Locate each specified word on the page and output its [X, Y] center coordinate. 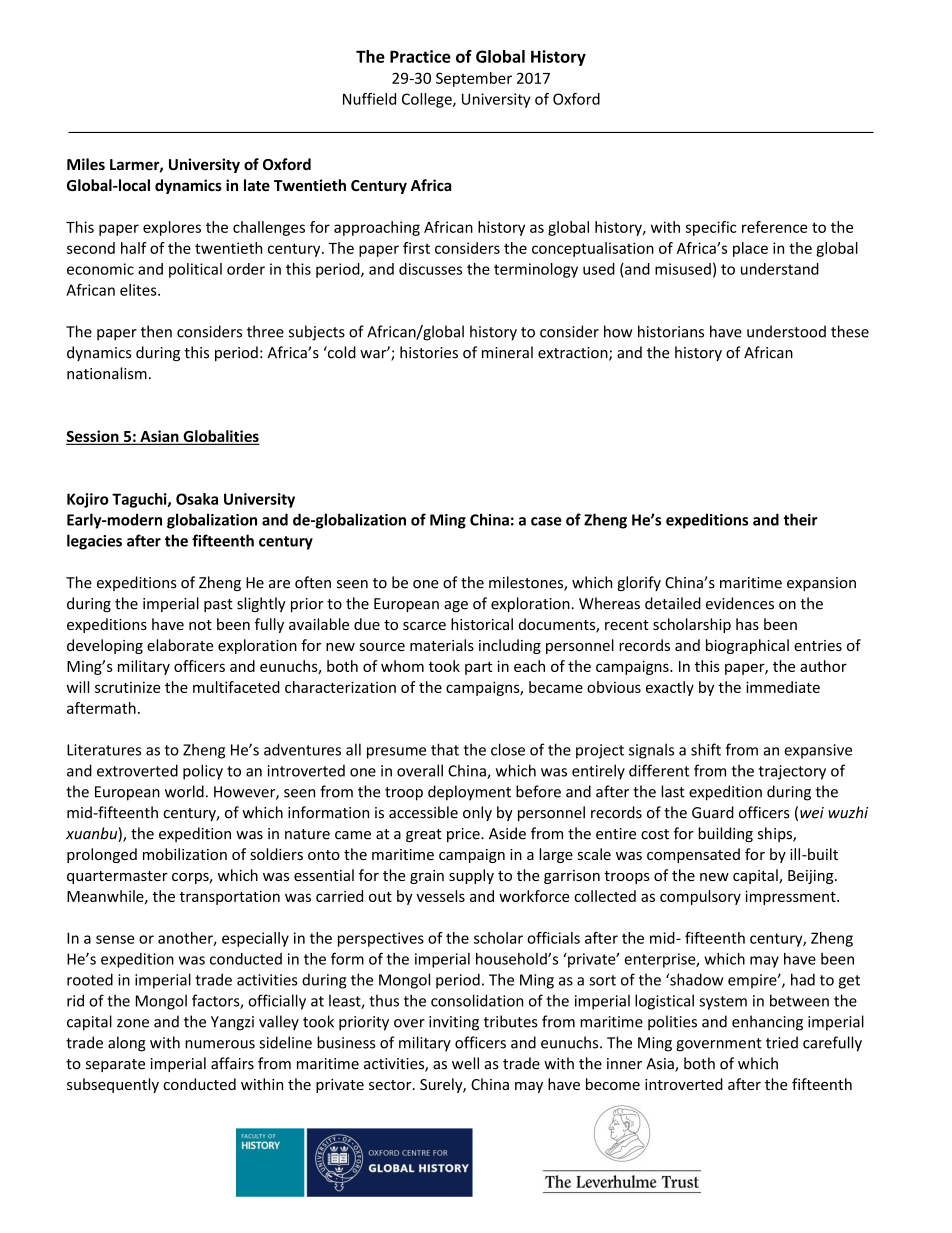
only [477, 813]
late [257, 185]
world [184, 791]
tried [782, 1042]
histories [429, 352]
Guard [713, 812]
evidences [740, 603]
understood [786, 331]
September [474, 79]
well [465, 1063]
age [456, 606]
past [218, 605]
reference [774, 227]
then [156, 331]
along [127, 1044]
